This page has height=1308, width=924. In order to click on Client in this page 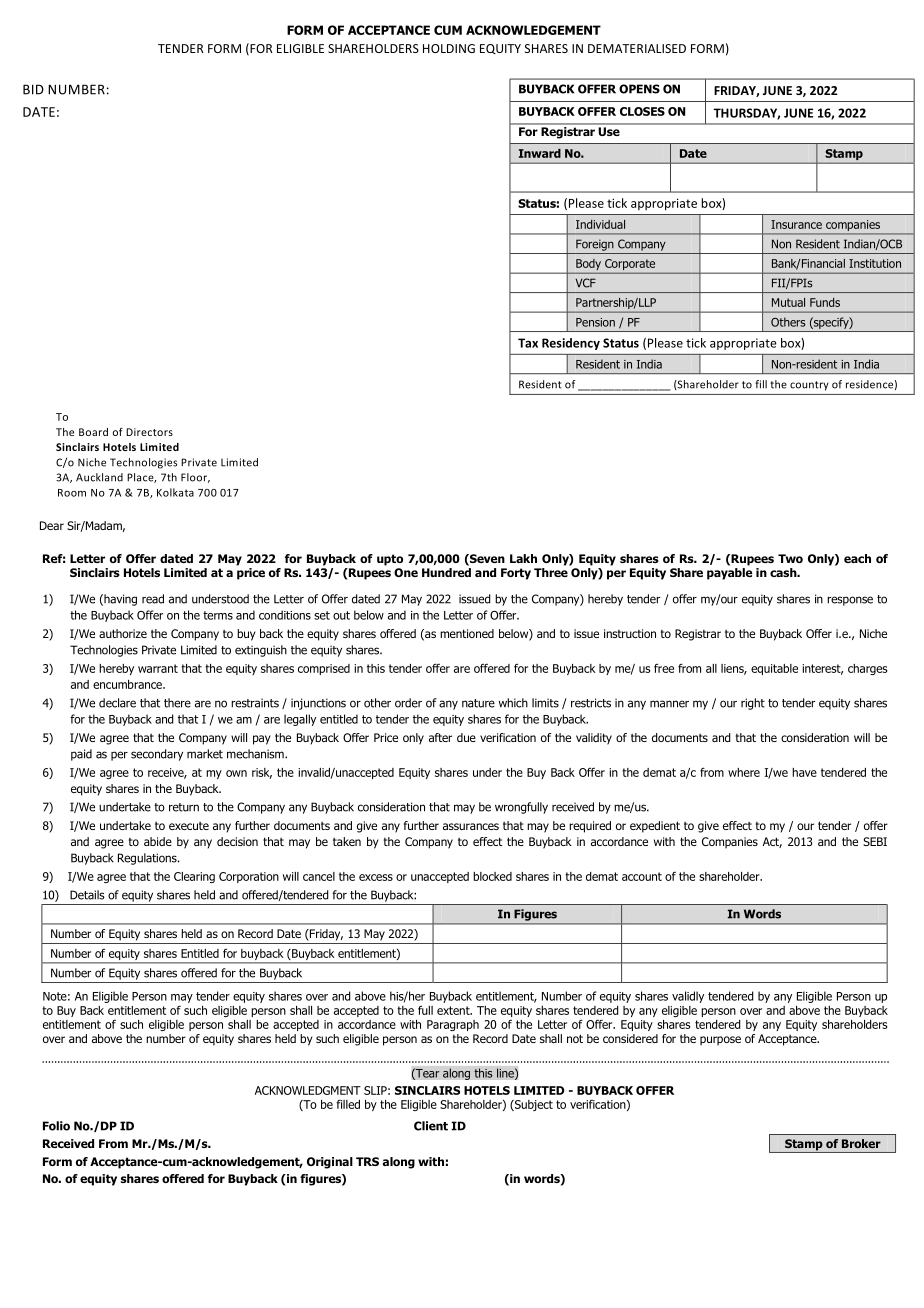, I will do `click(431, 1126)`.
